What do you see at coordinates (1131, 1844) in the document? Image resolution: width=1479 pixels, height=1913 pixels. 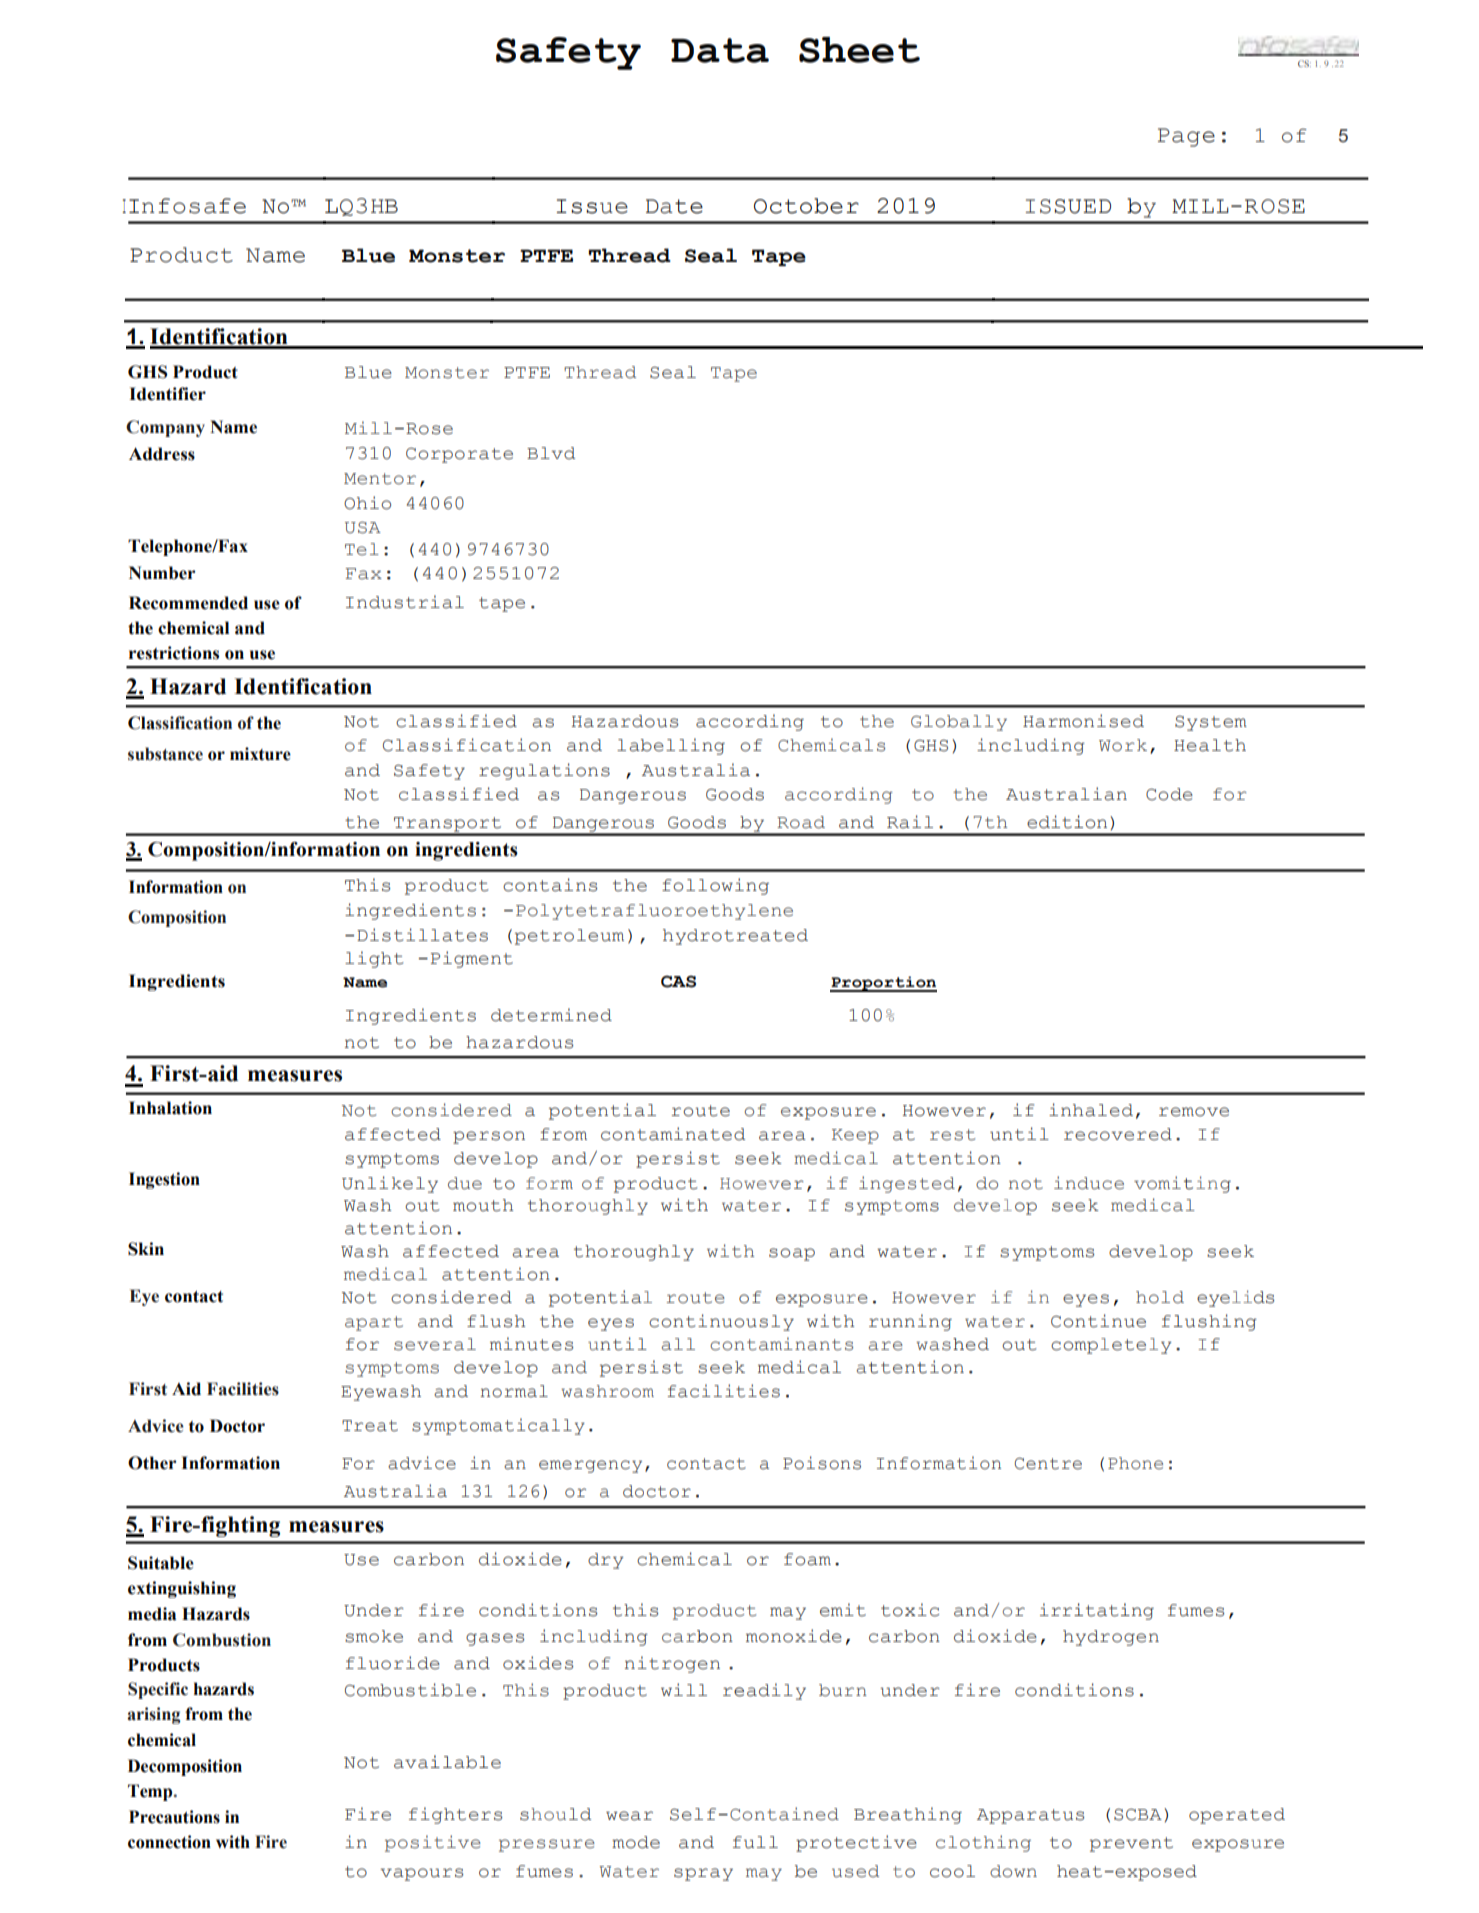 I see `prevent` at bounding box center [1131, 1844].
